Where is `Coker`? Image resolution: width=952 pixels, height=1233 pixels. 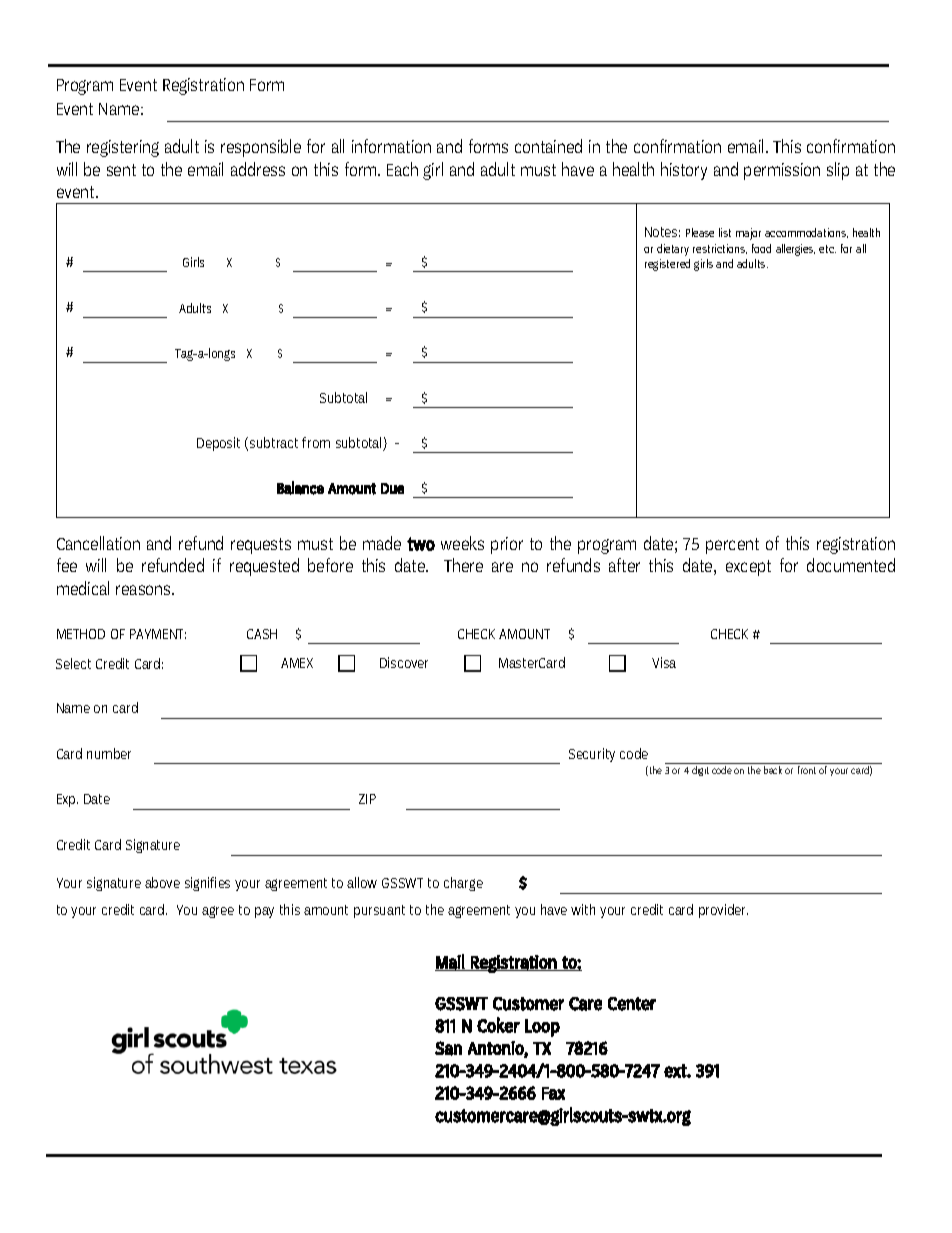 Coker is located at coordinates (498, 1025).
